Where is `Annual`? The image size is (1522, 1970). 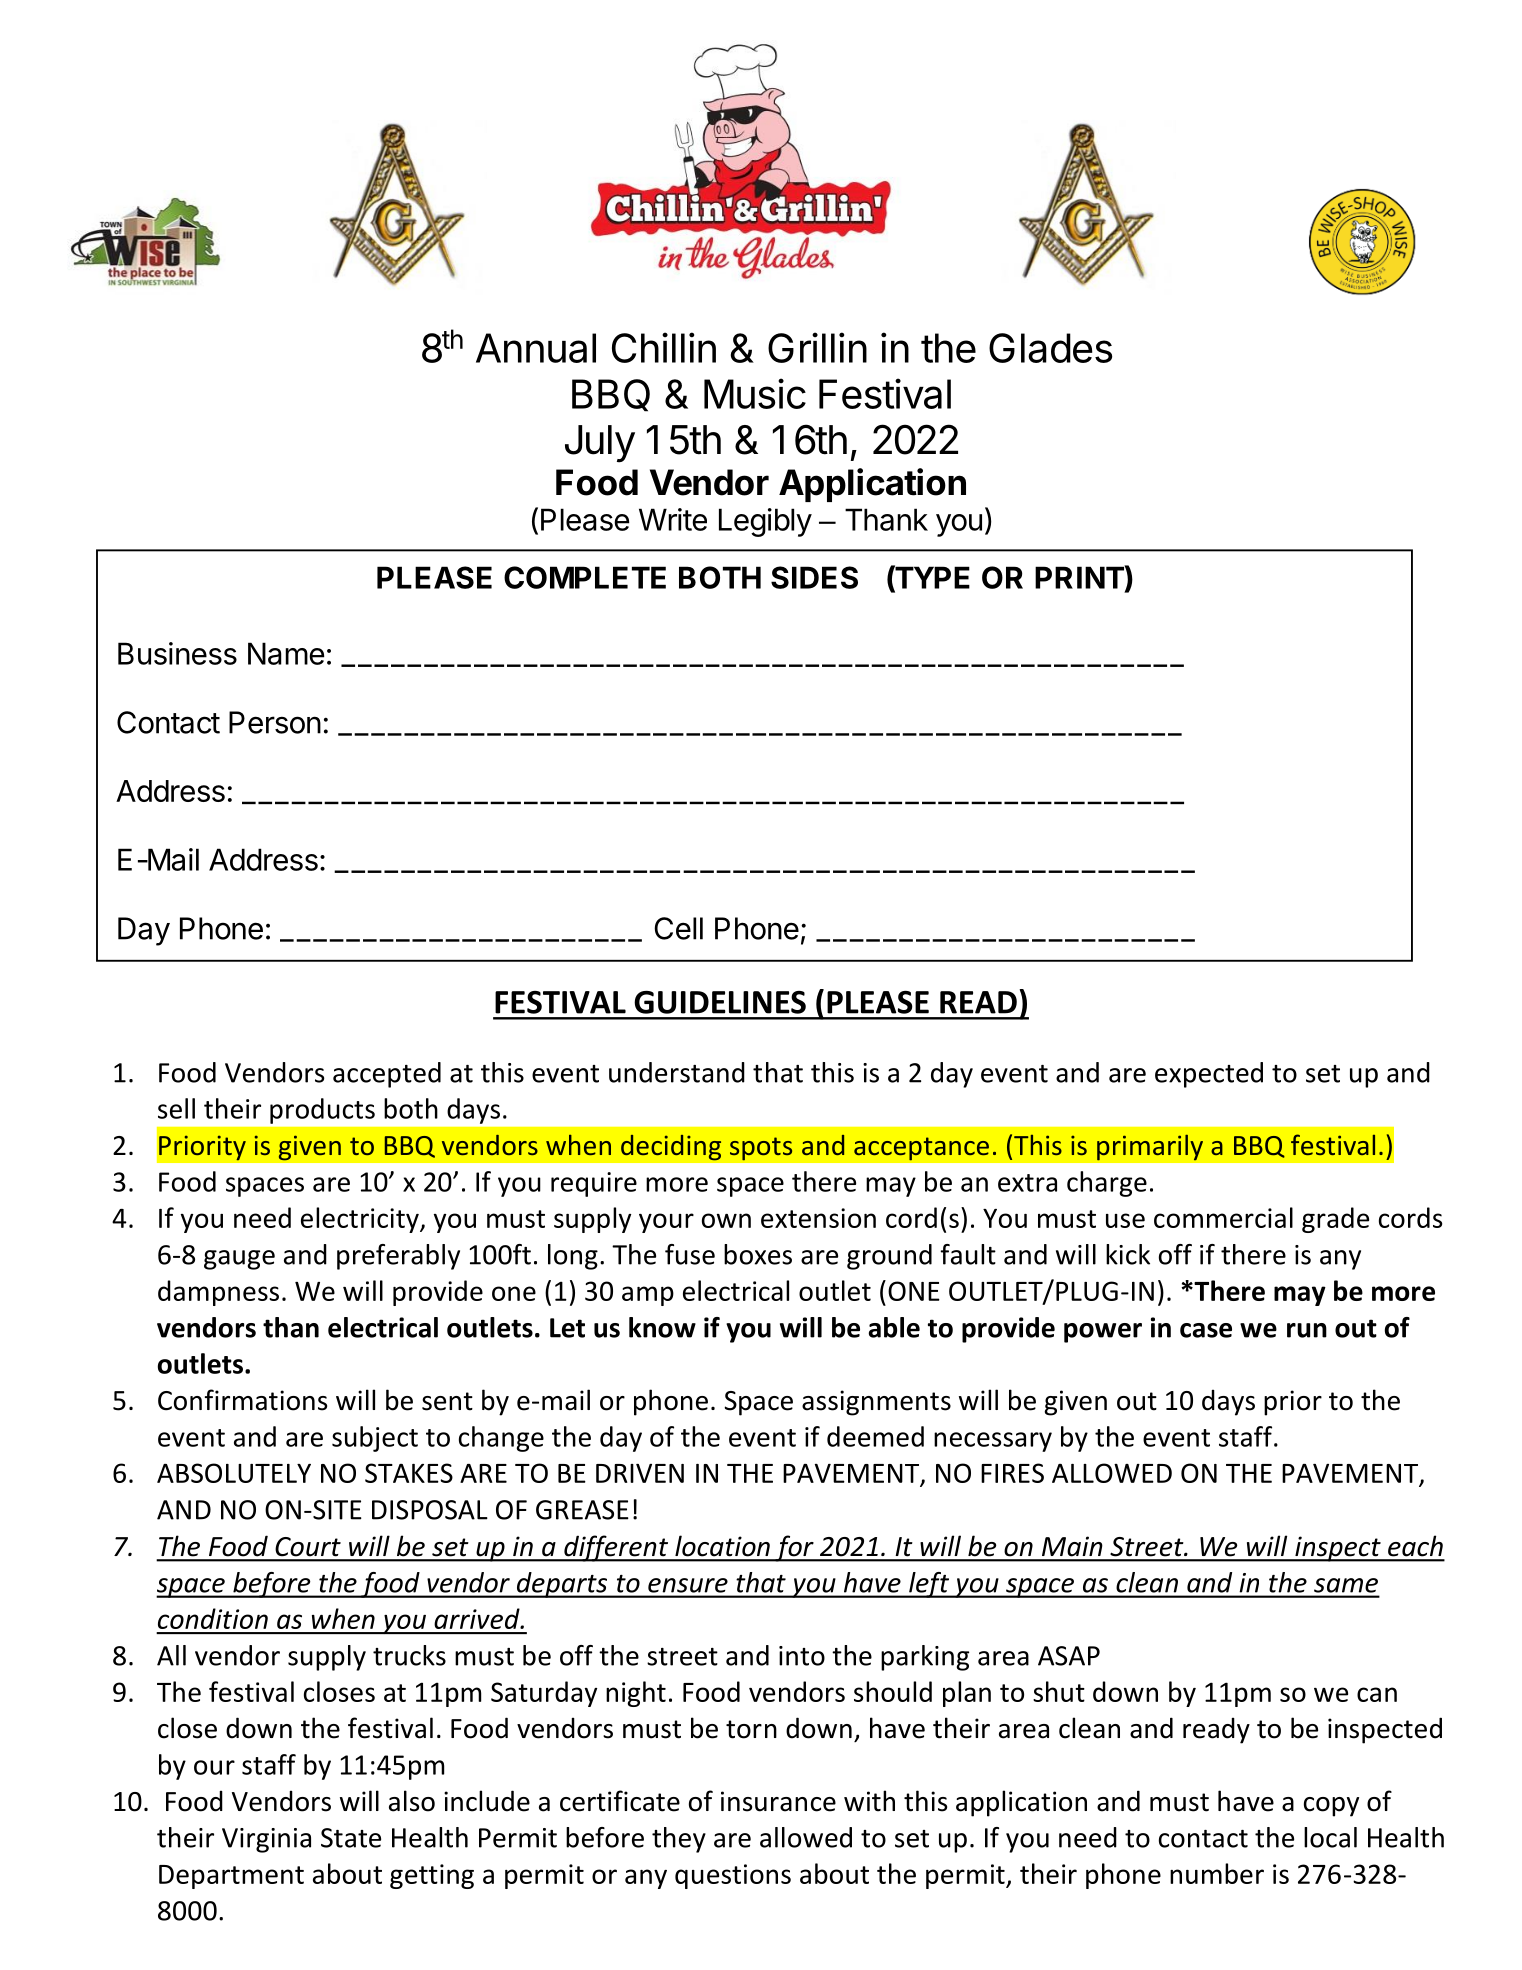
Annual is located at coordinates (536, 348).
